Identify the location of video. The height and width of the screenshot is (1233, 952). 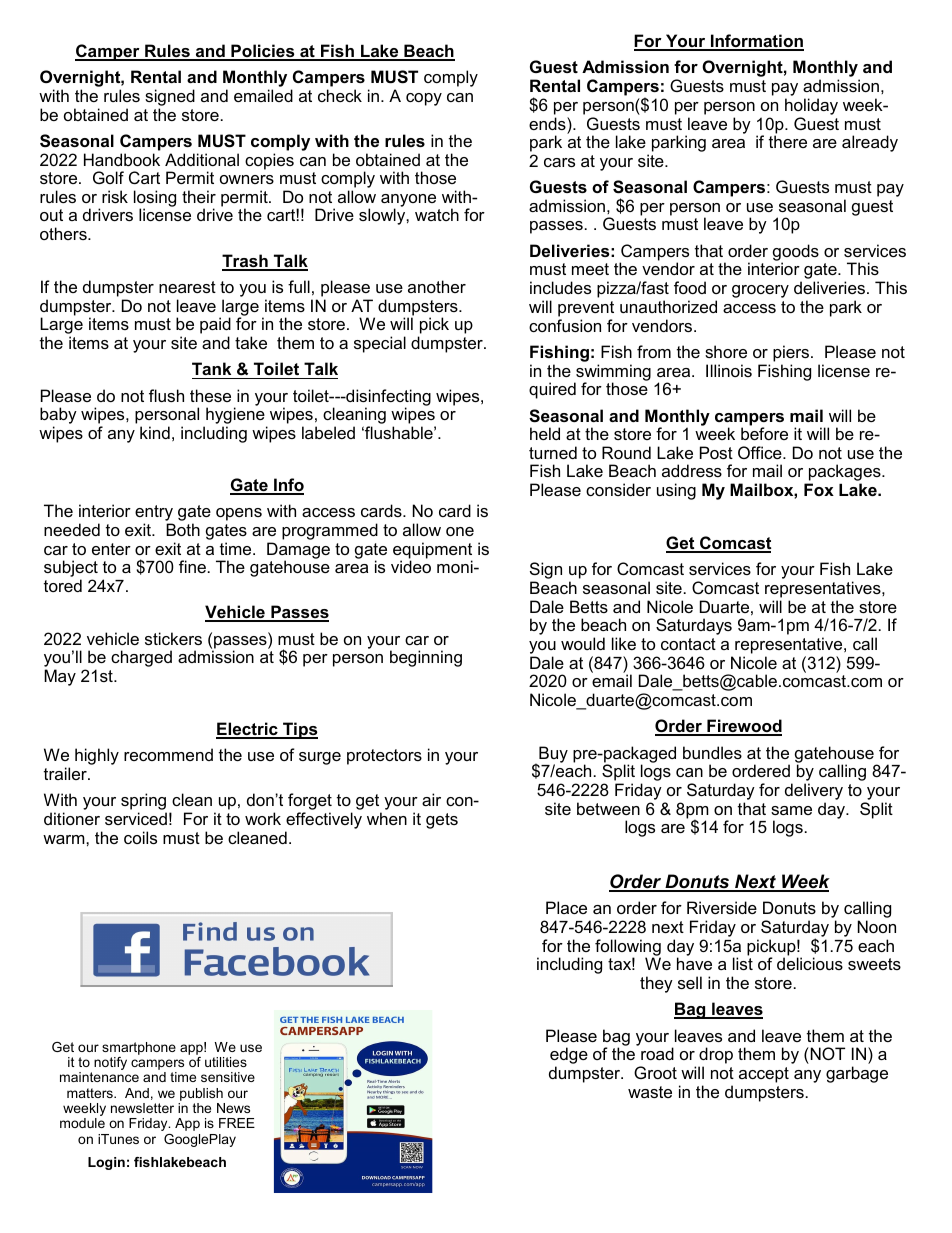
(411, 566).
